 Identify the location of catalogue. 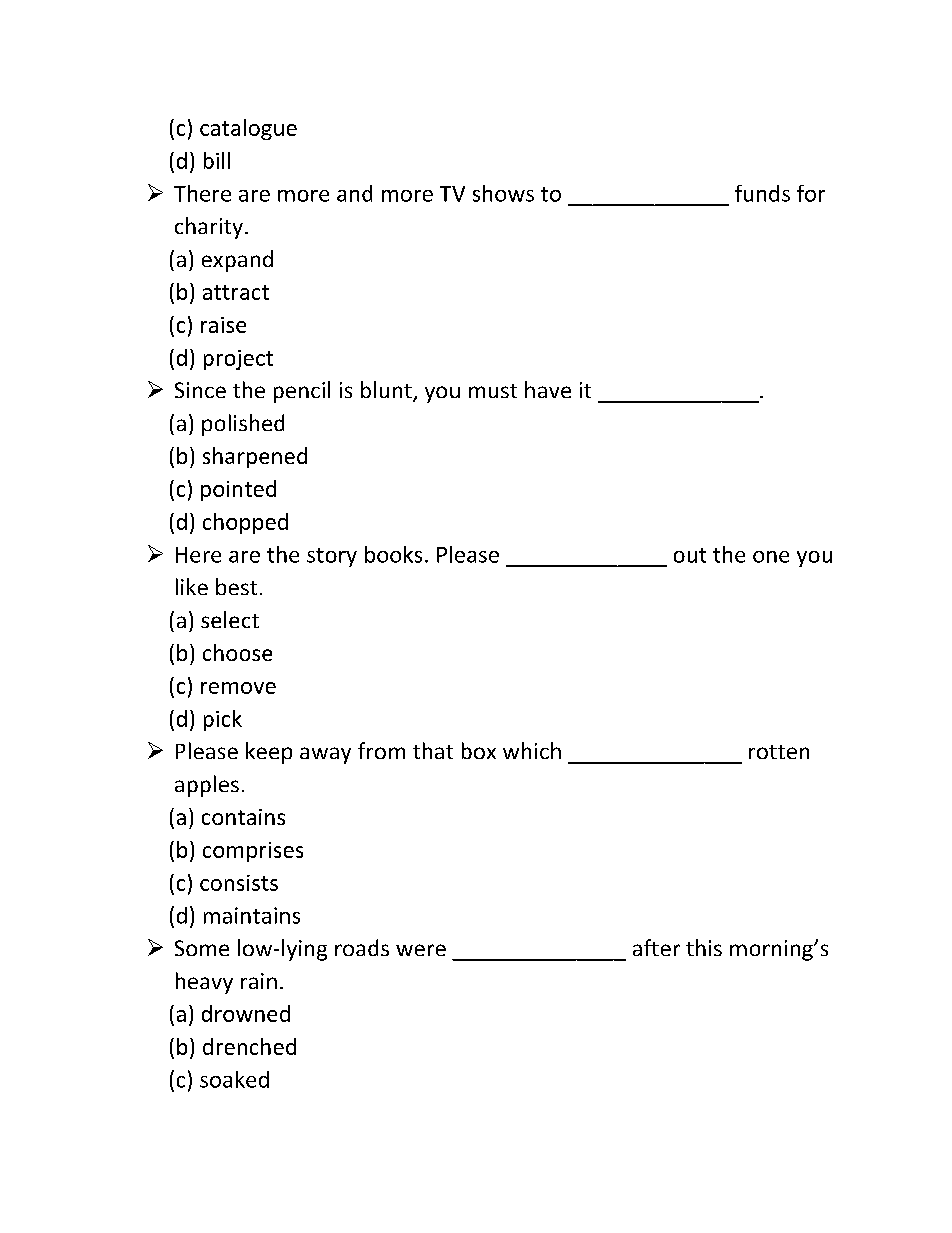
(248, 129).
